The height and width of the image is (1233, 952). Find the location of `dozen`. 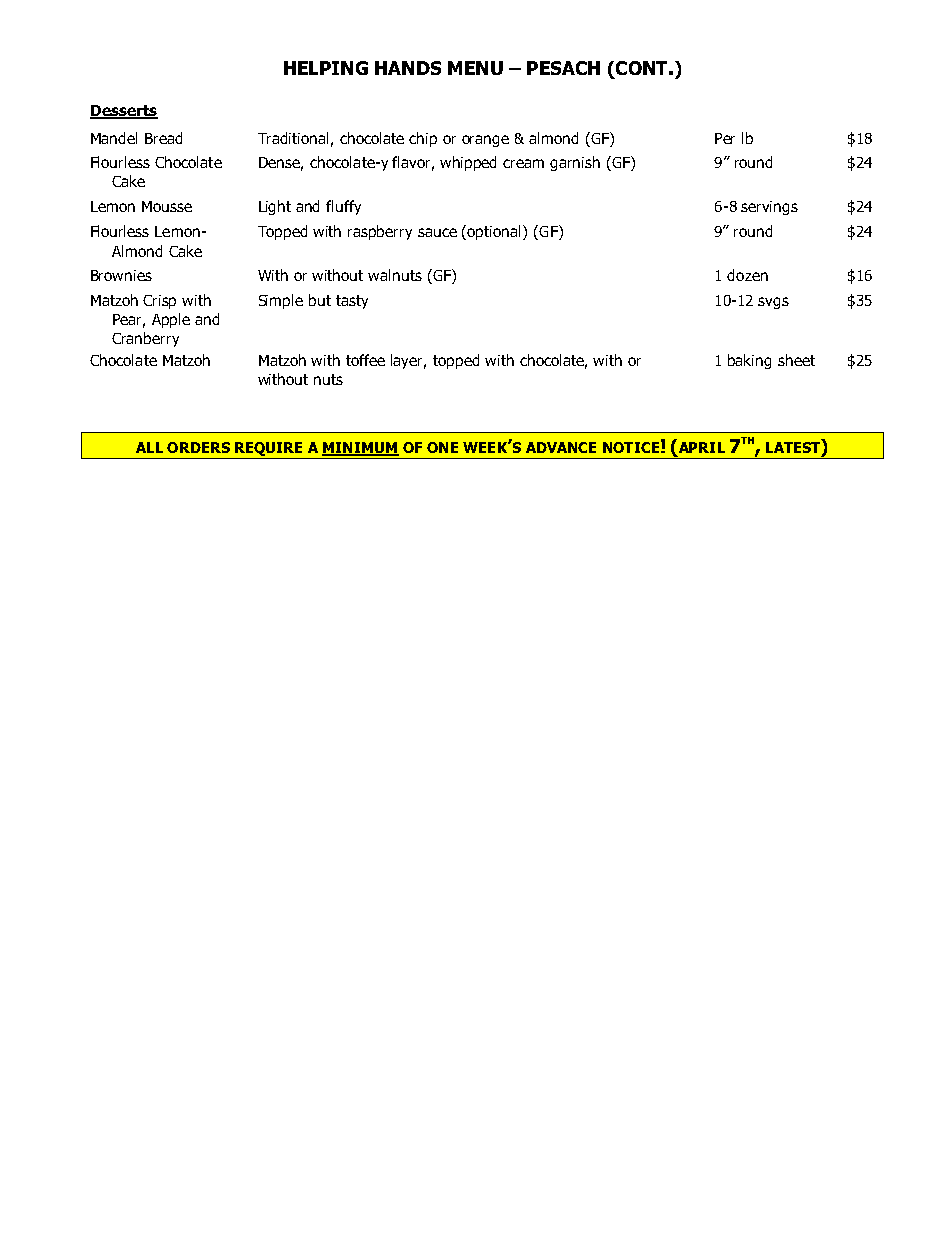

dozen is located at coordinates (747, 275).
